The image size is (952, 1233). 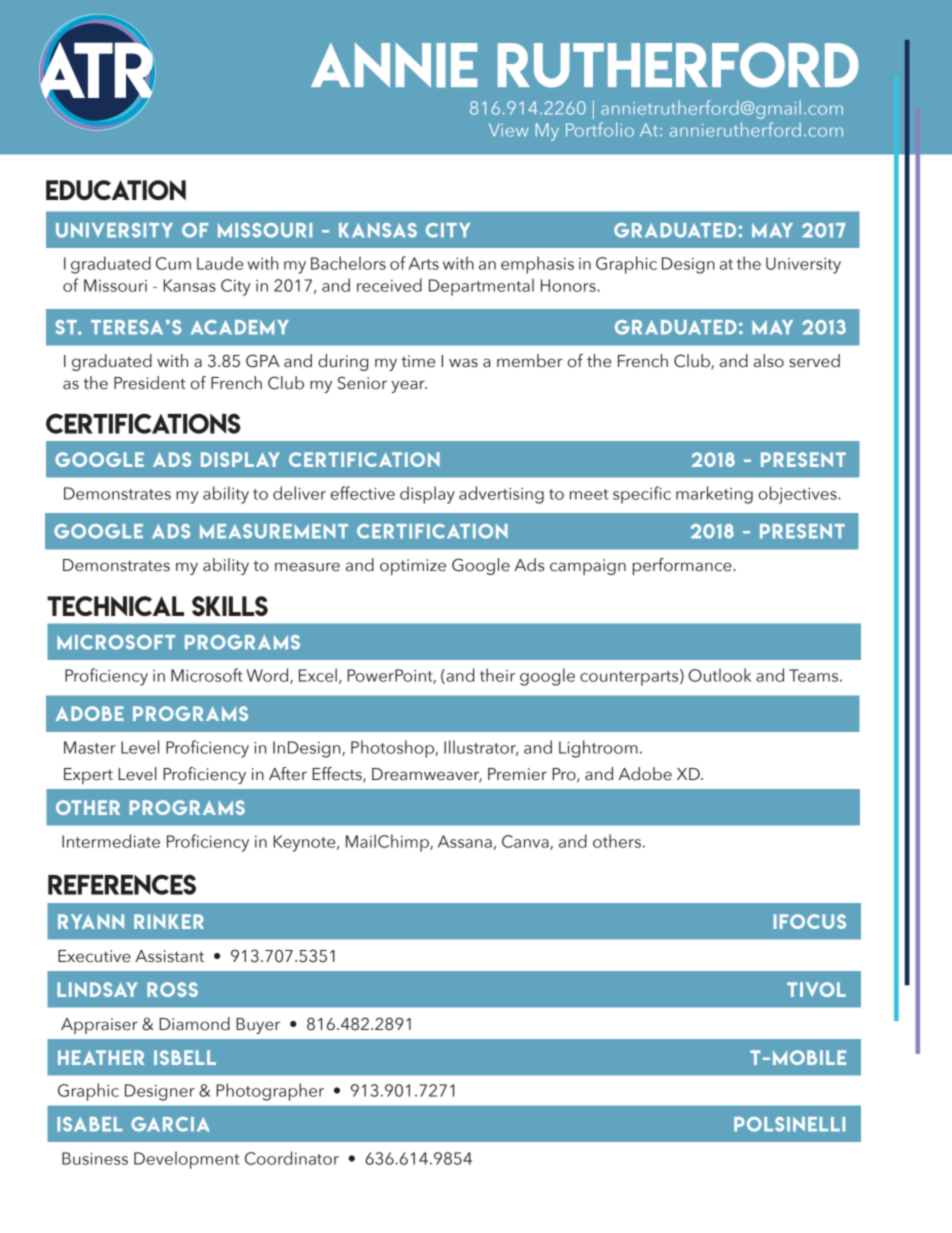 I want to click on Development, so click(x=186, y=1160).
